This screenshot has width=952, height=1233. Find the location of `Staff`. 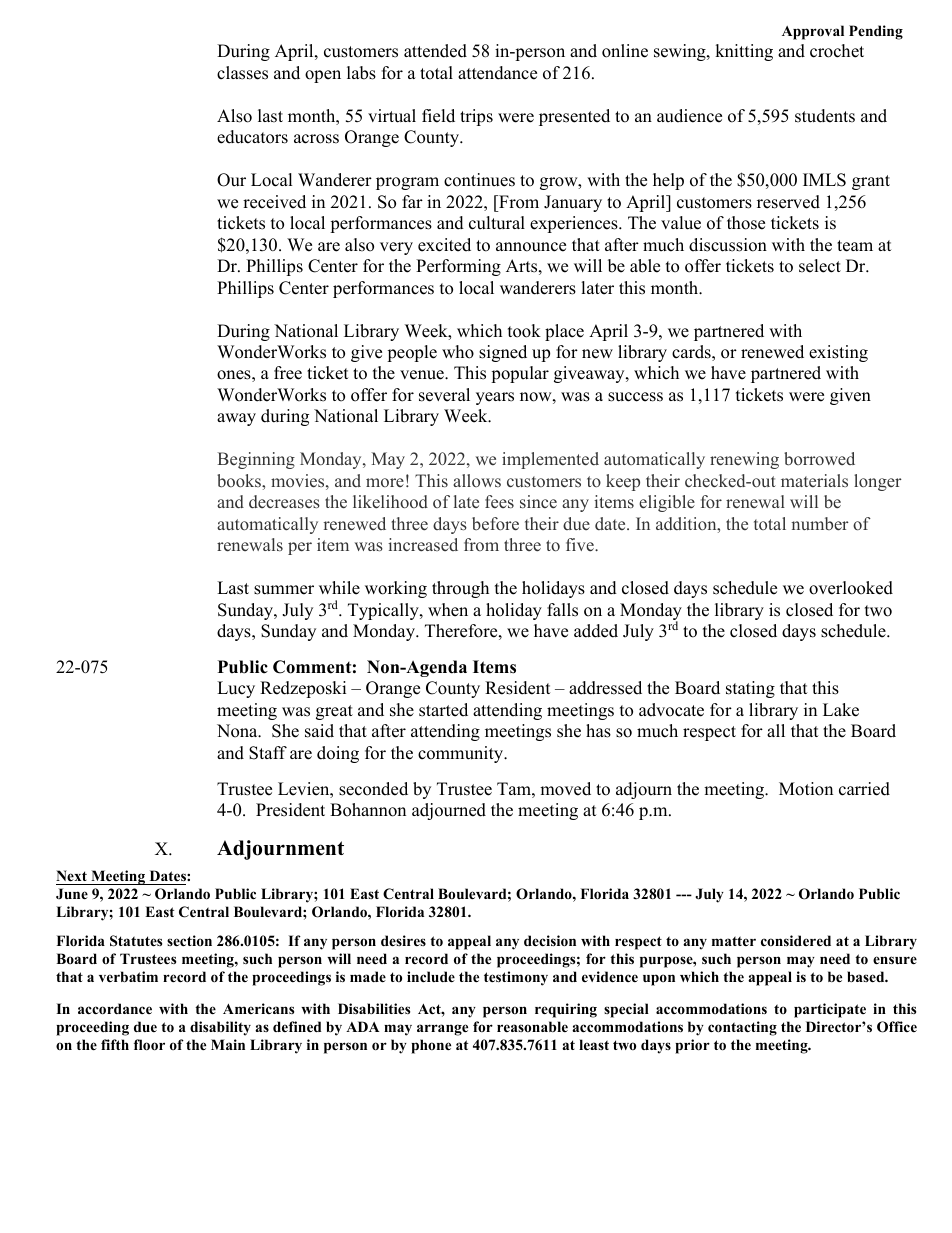

Staff is located at coordinates (268, 753).
